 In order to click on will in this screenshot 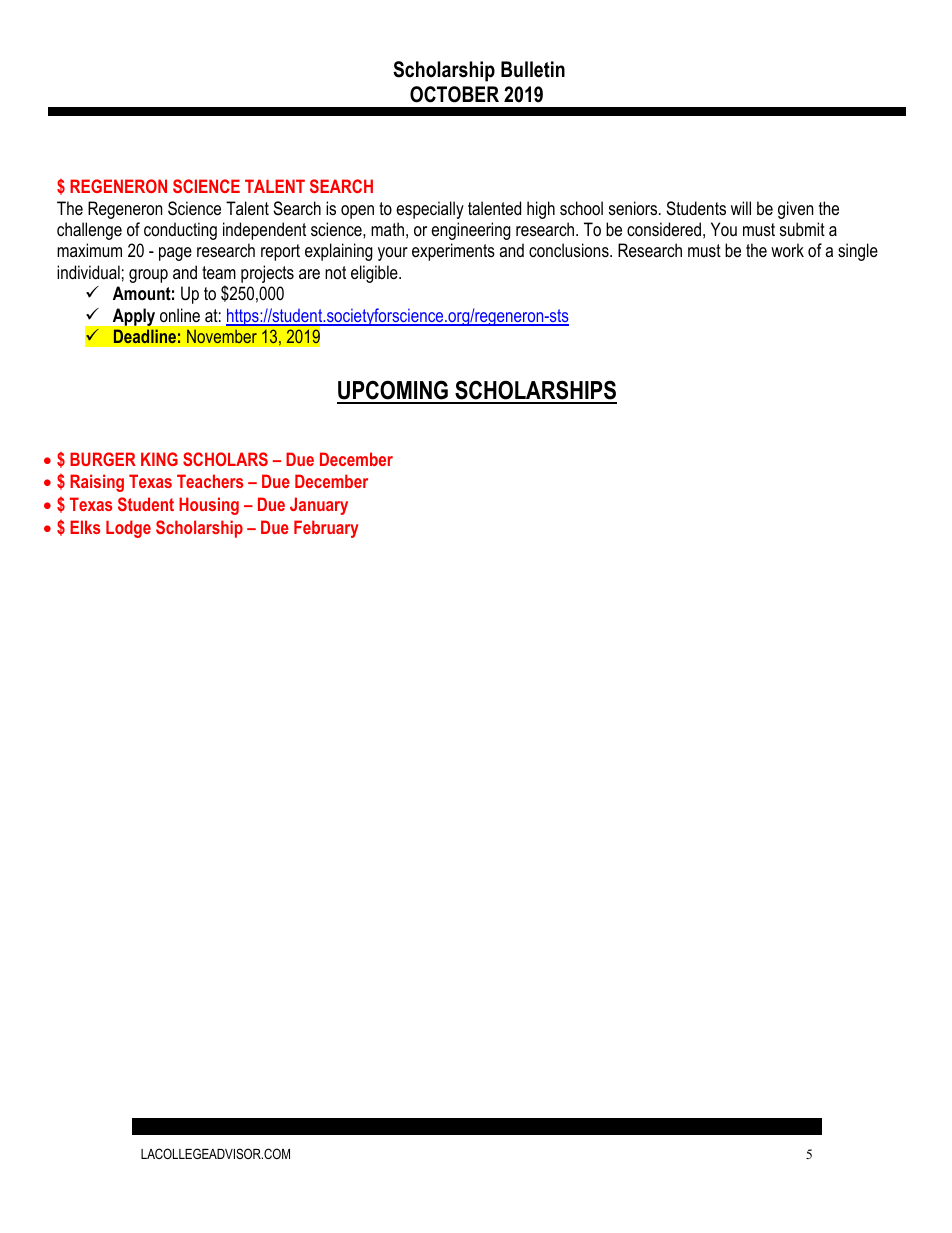, I will do `click(741, 208)`.
